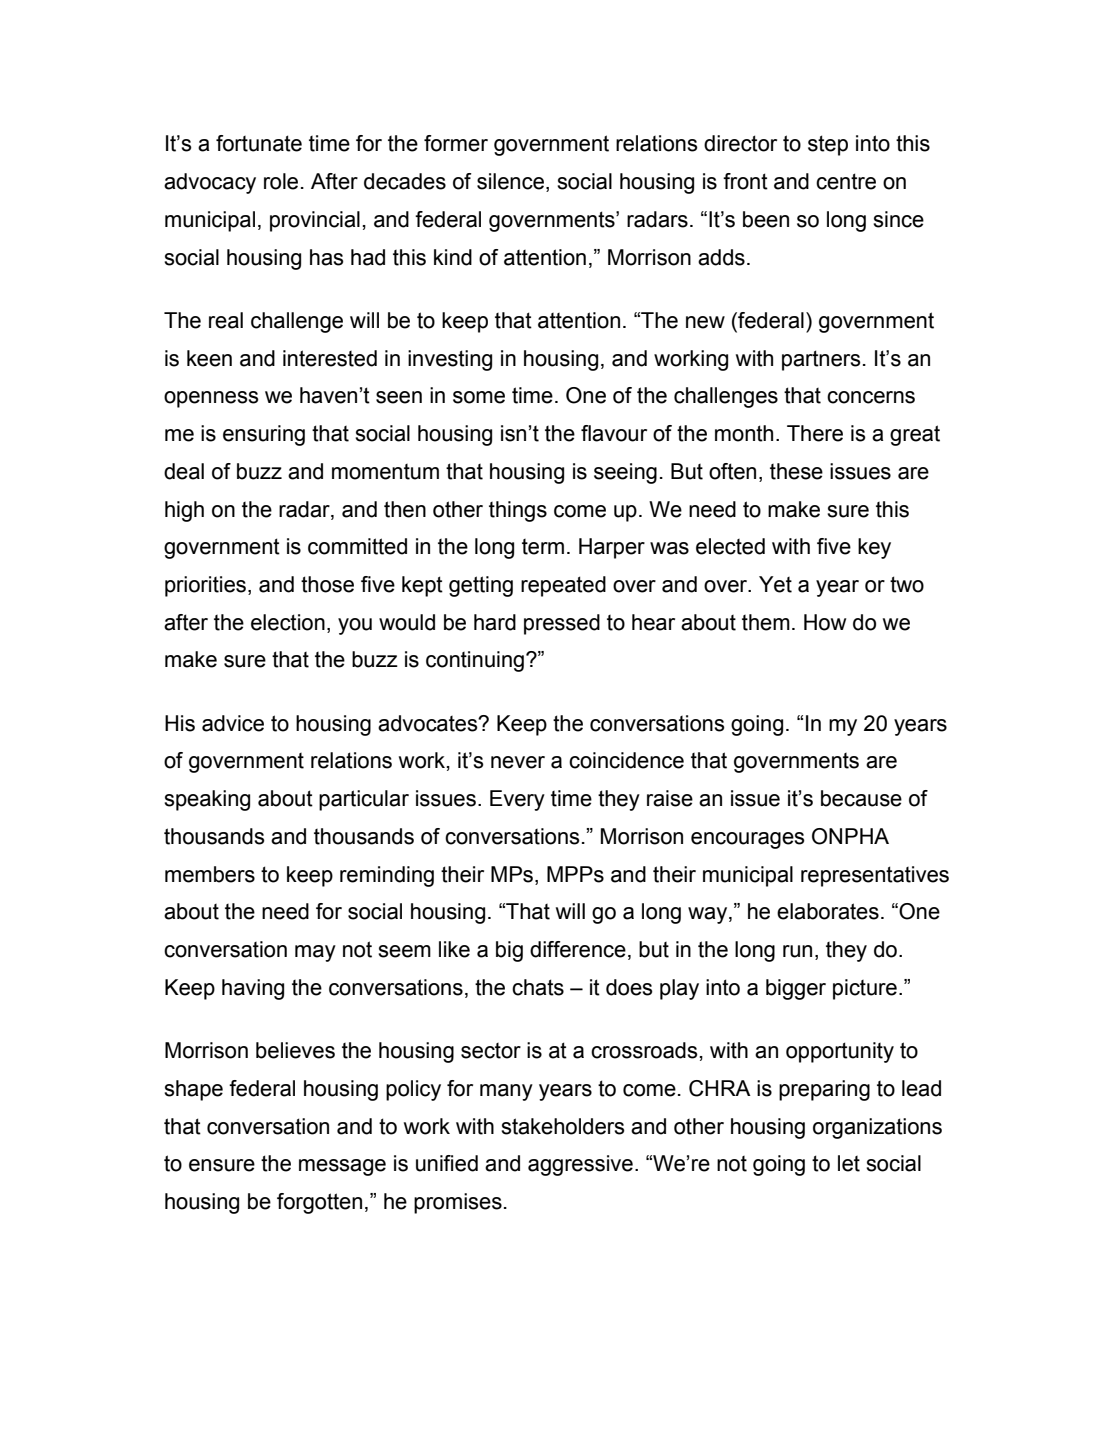 The width and height of the screenshot is (1116, 1444). Describe the element at coordinates (580, 1165) in the screenshot. I see `aggressive` at that location.
